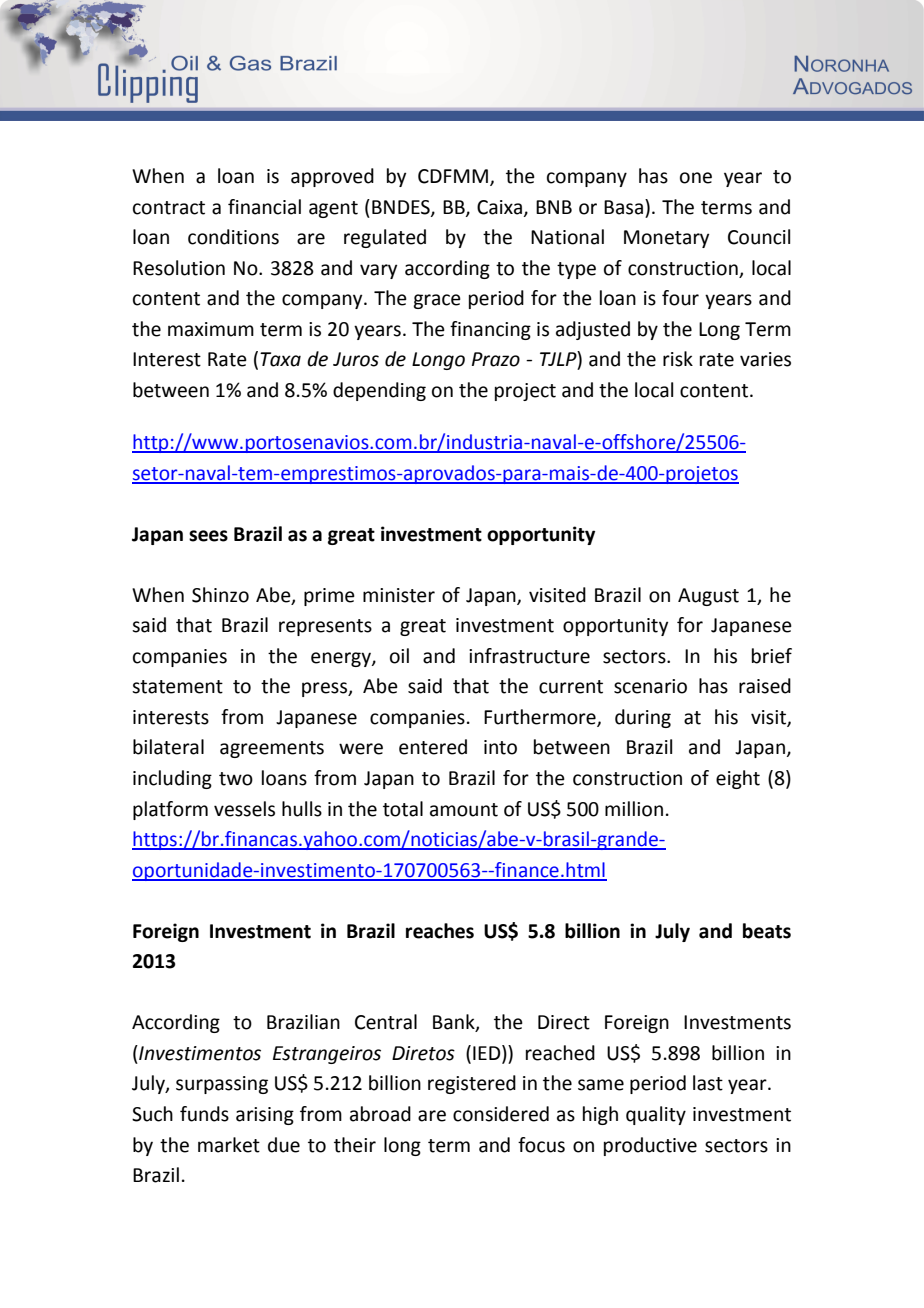 This page has width=924, height=1308. Describe the element at coordinates (767, 931) in the page. I see `beats` at that location.
